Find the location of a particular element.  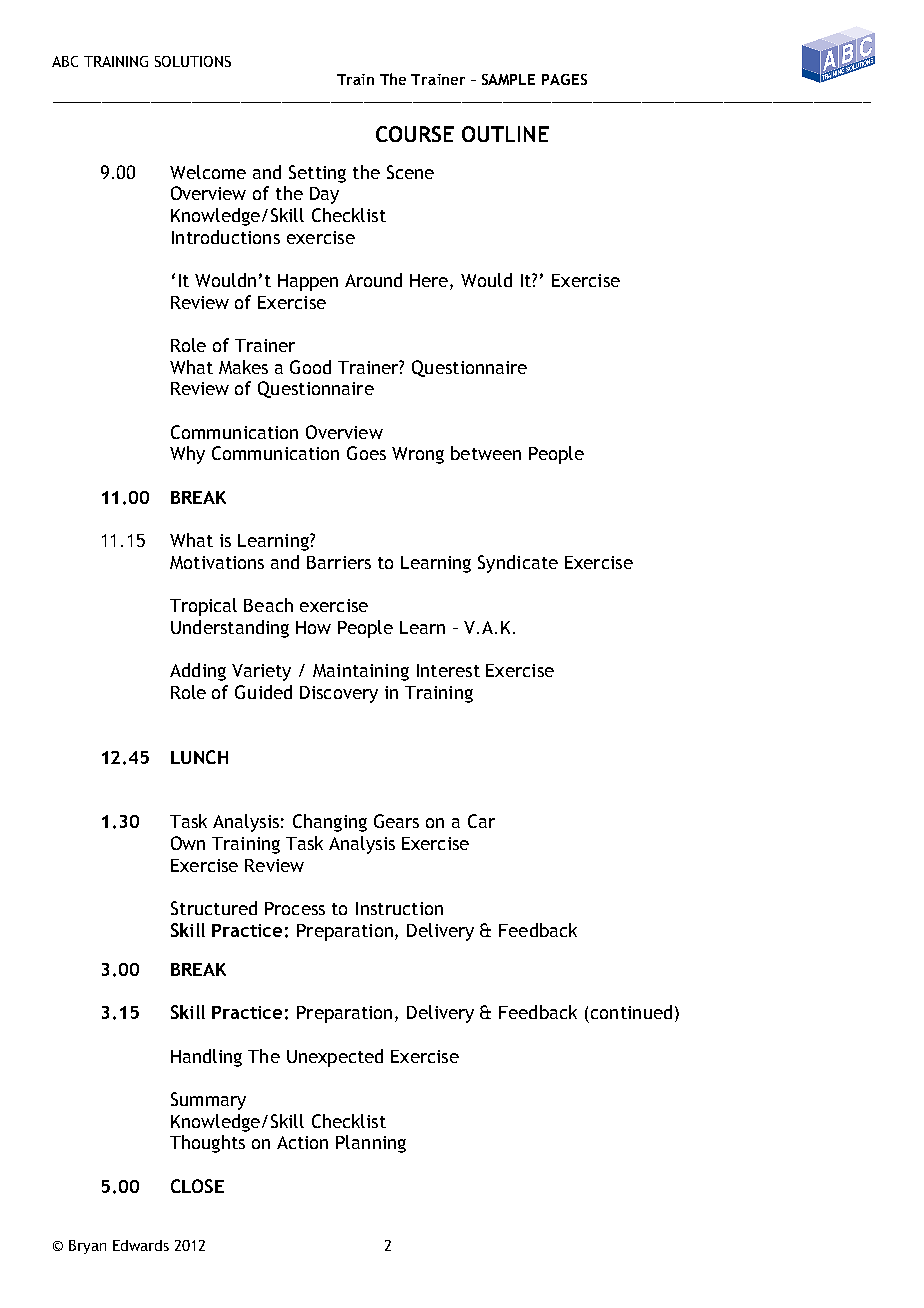

Maintaining is located at coordinates (361, 672).
